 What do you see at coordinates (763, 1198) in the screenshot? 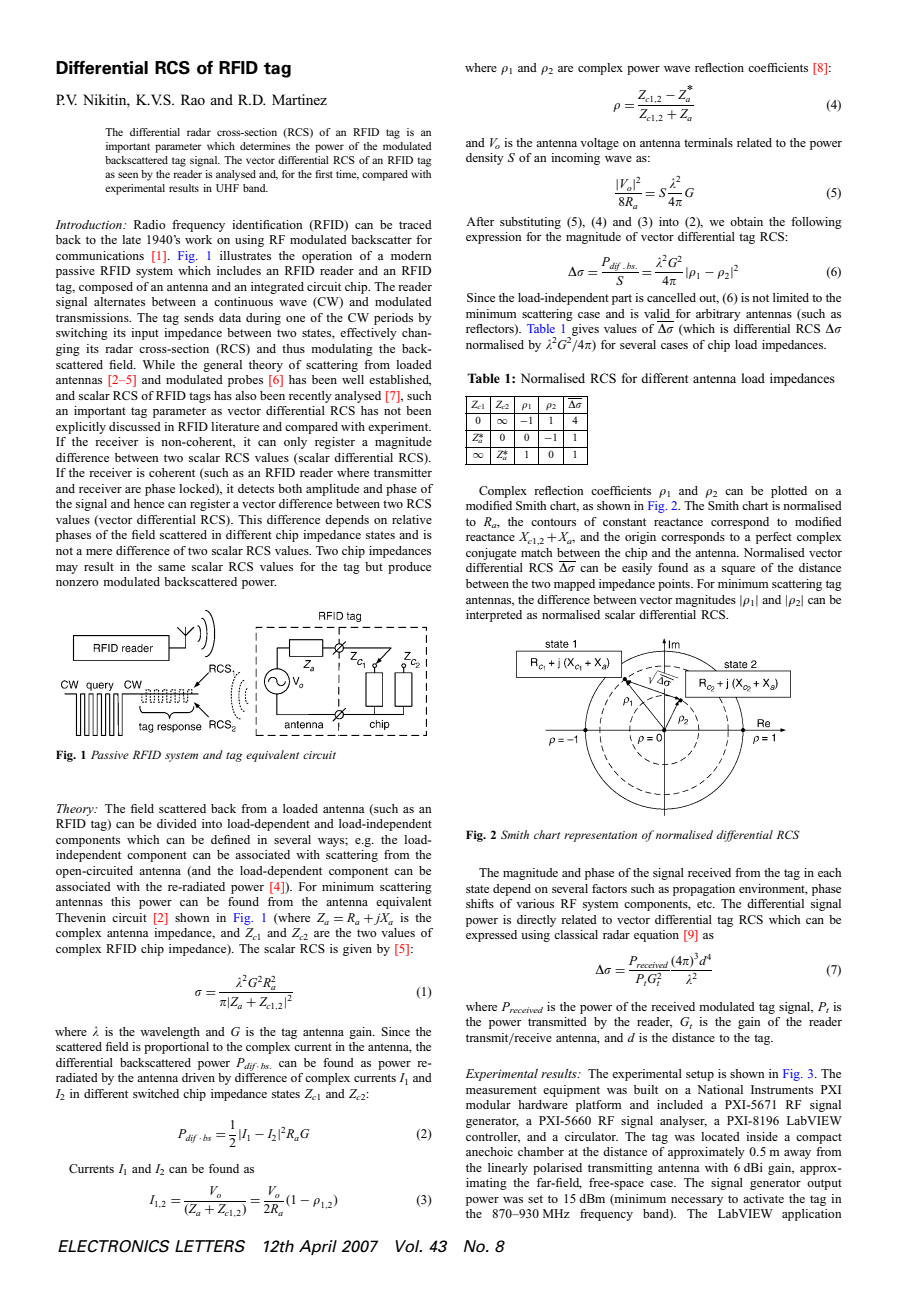
I see `activate` at bounding box center [763, 1198].
